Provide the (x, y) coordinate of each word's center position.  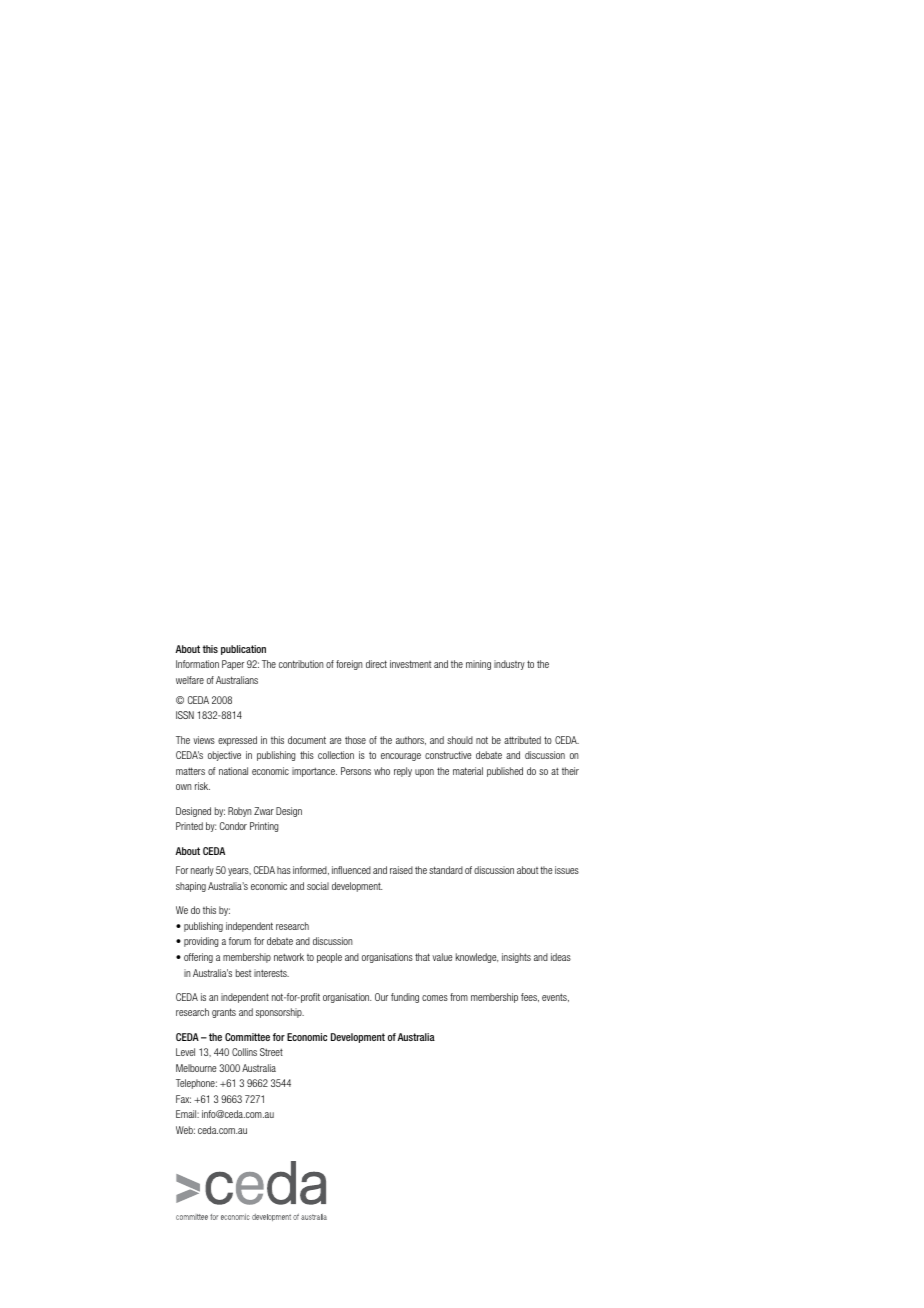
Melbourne (196, 1068)
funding (405, 998)
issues (567, 870)
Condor (233, 826)
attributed (522, 740)
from (459, 997)
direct (376, 664)
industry (509, 665)
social (318, 886)
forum (240, 941)
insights (516, 958)
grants (224, 1013)
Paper (233, 665)
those (355, 740)
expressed (237, 741)
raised (401, 870)
